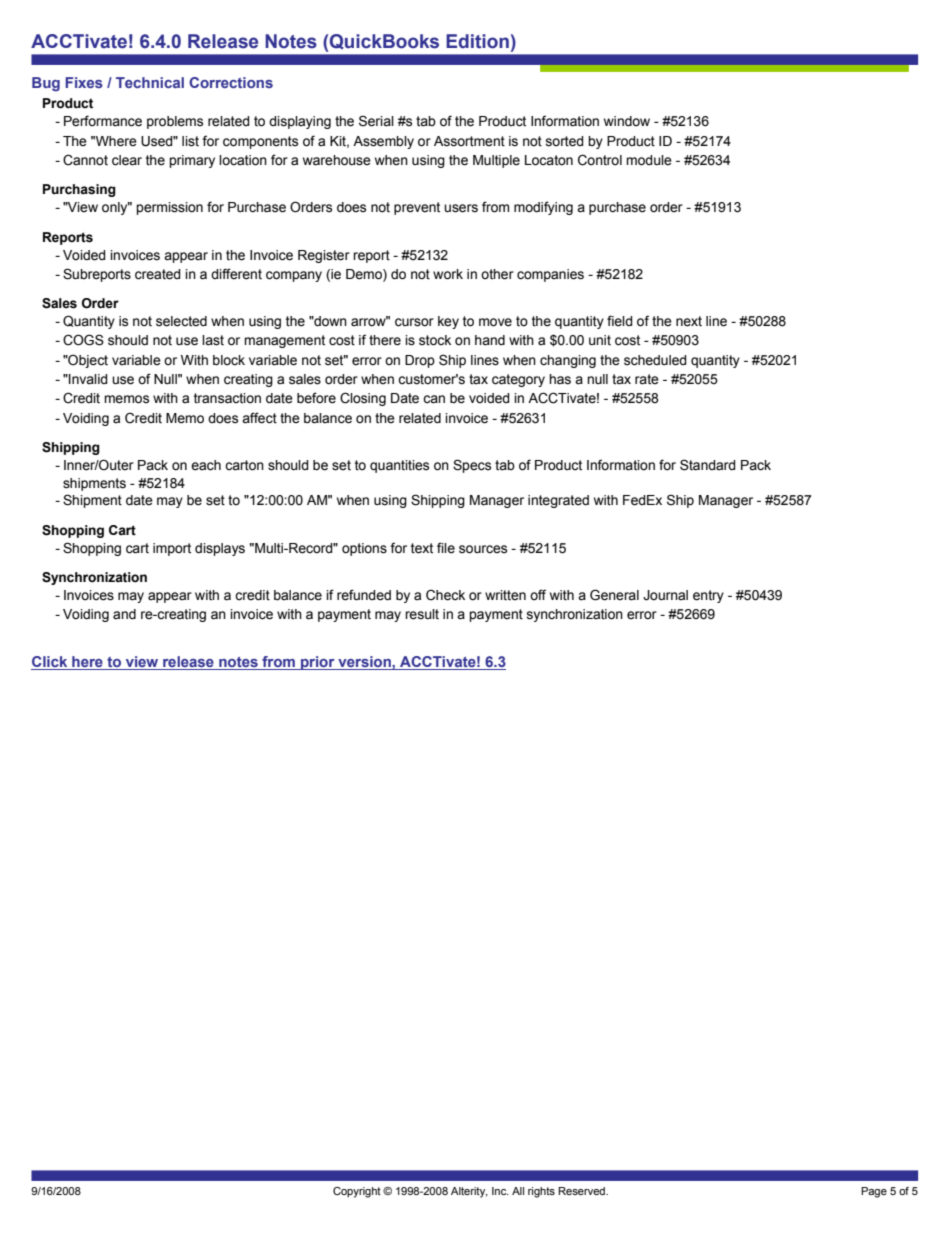  Describe the element at coordinates (708, 465) in the screenshot. I see `Standard` at that location.
